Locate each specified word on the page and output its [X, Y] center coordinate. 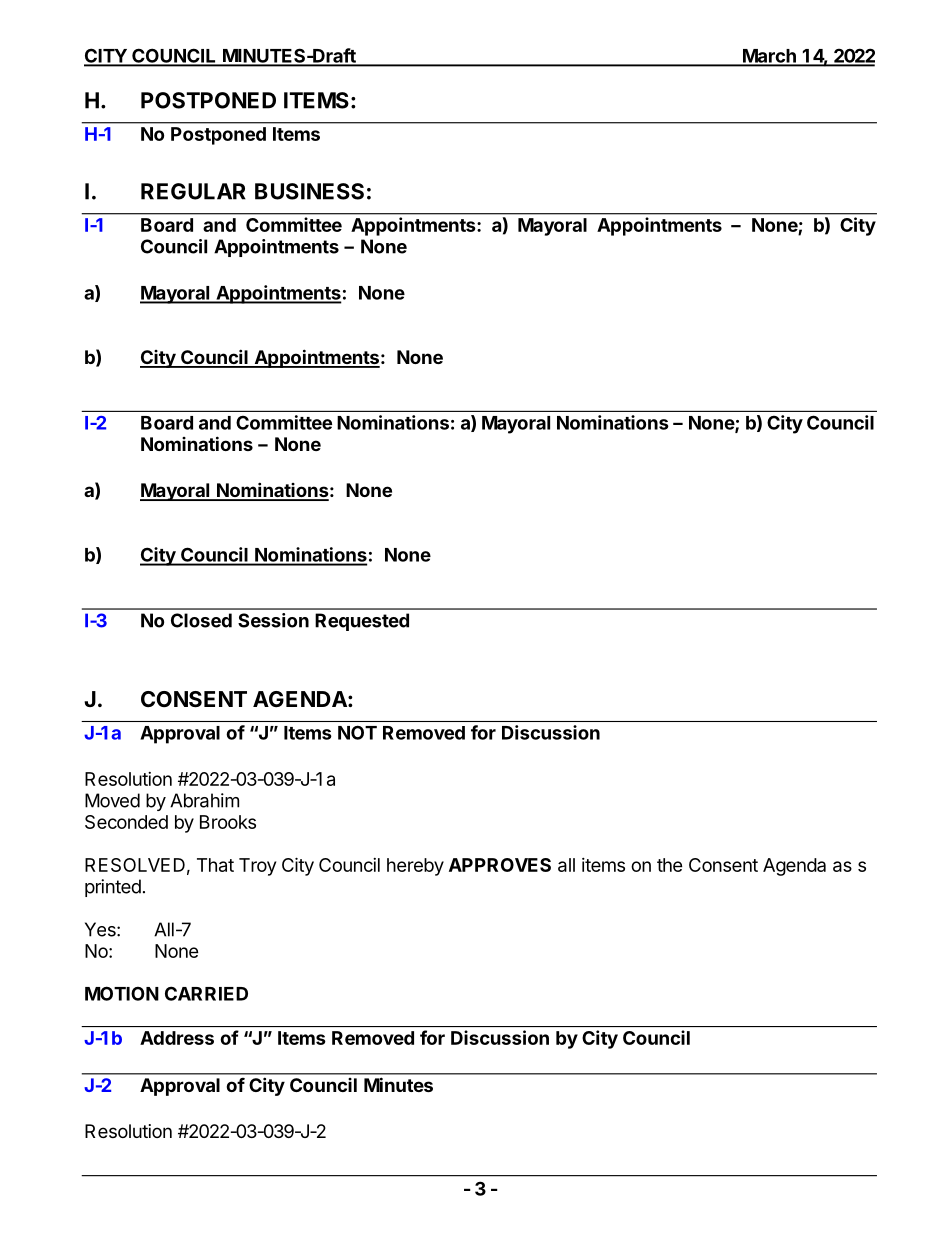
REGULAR [193, 191]
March [769, 57]
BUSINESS [309, 191]
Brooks [228, 822]
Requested [362, 622]
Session [273, 620]
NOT [357, 732]
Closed [201, 620]
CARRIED [206, 993]
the [670, 865]
